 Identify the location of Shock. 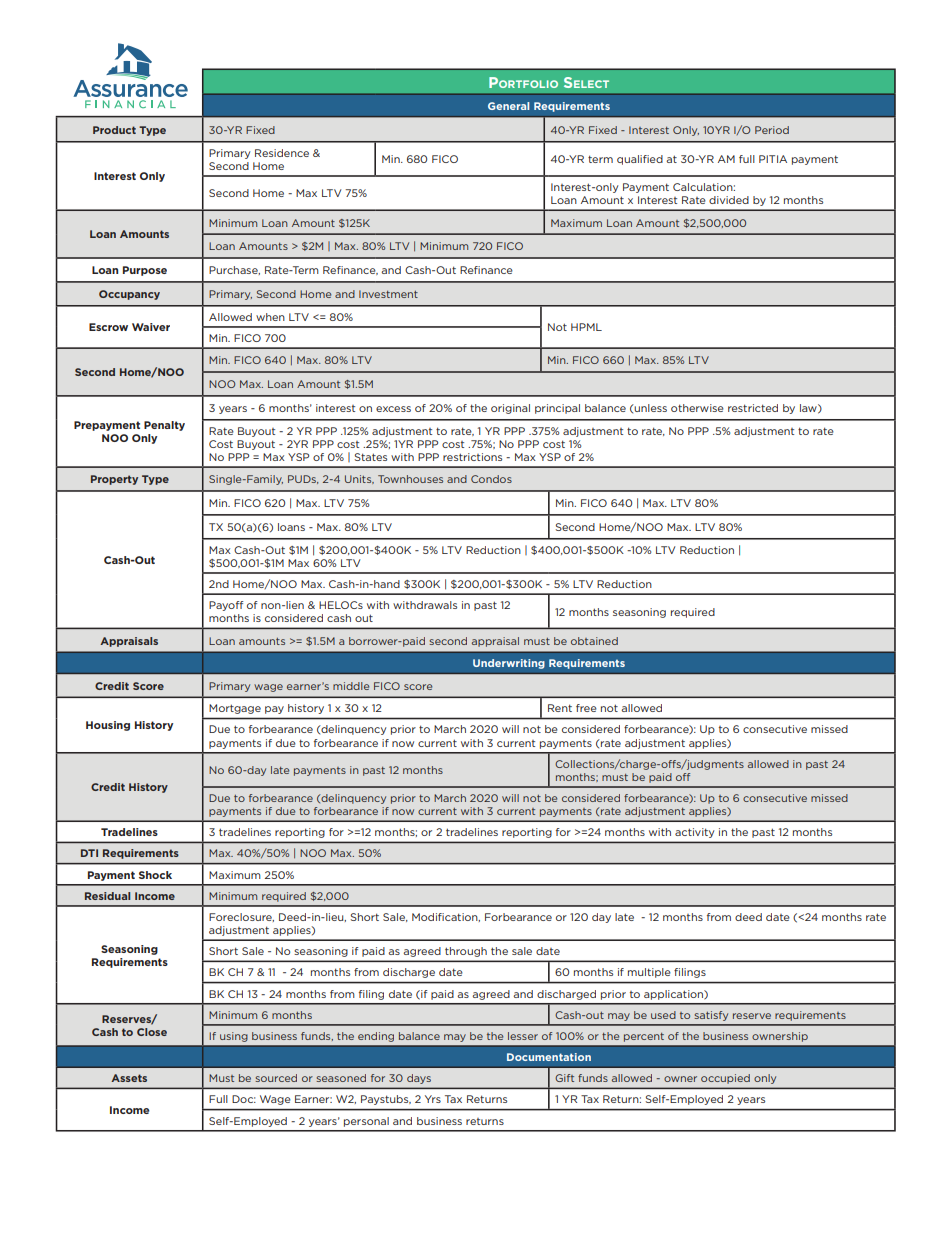
(155, 875).
